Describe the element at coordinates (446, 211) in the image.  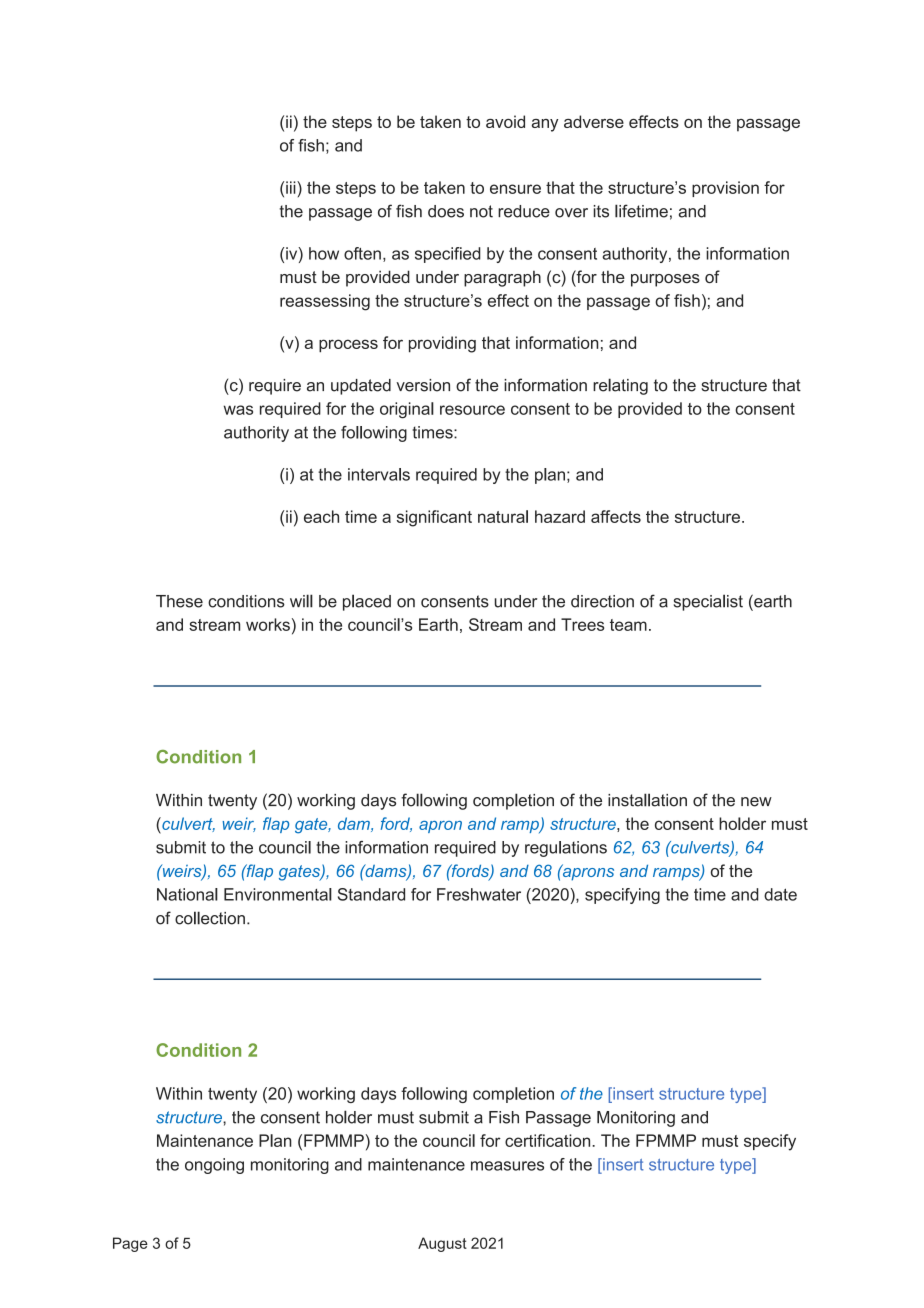
I see `does` at that location.
